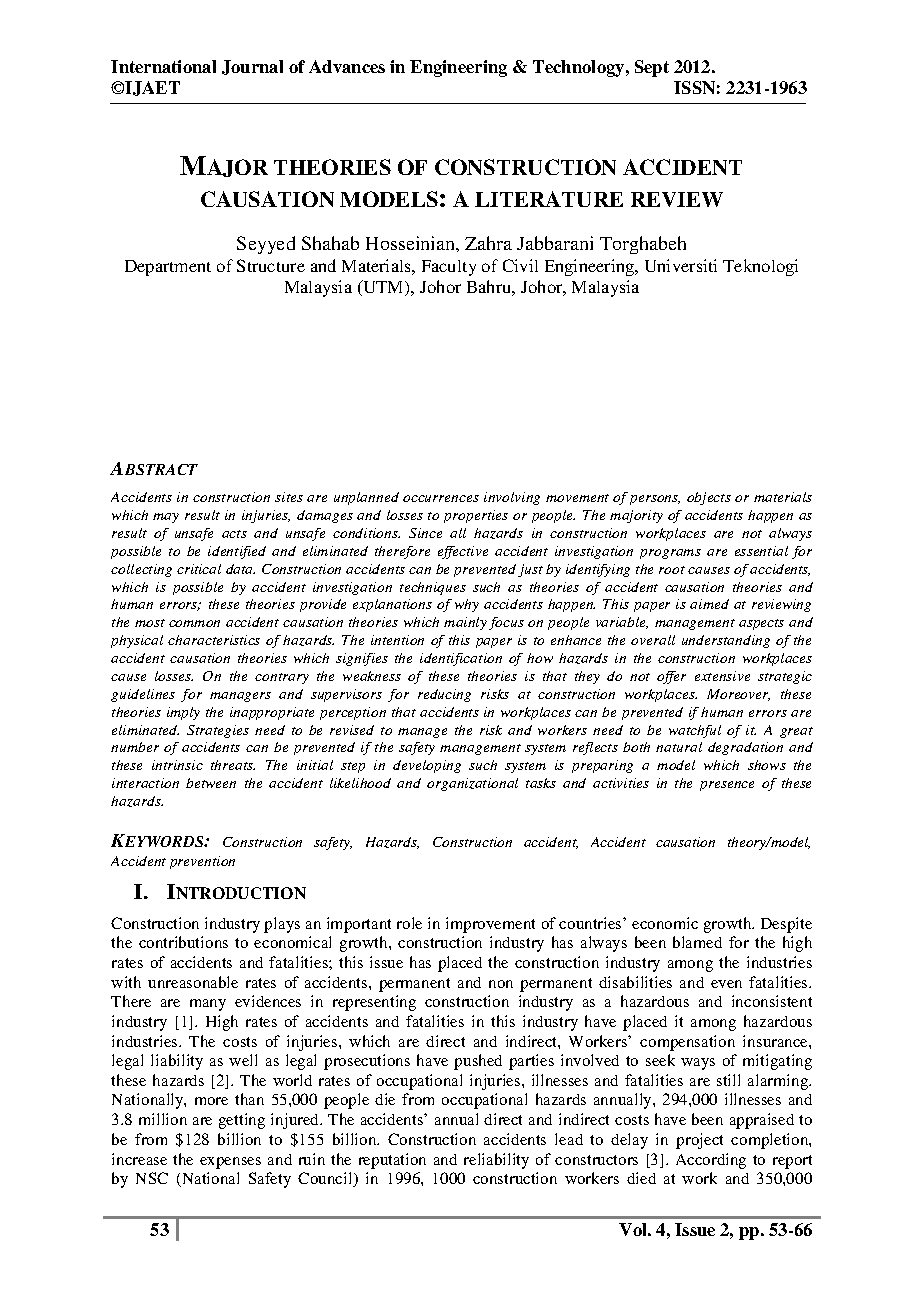  What do you see at coordinates (444, 695) in the screenshot?
I see `reducing` at bounding box center [444, 695].
